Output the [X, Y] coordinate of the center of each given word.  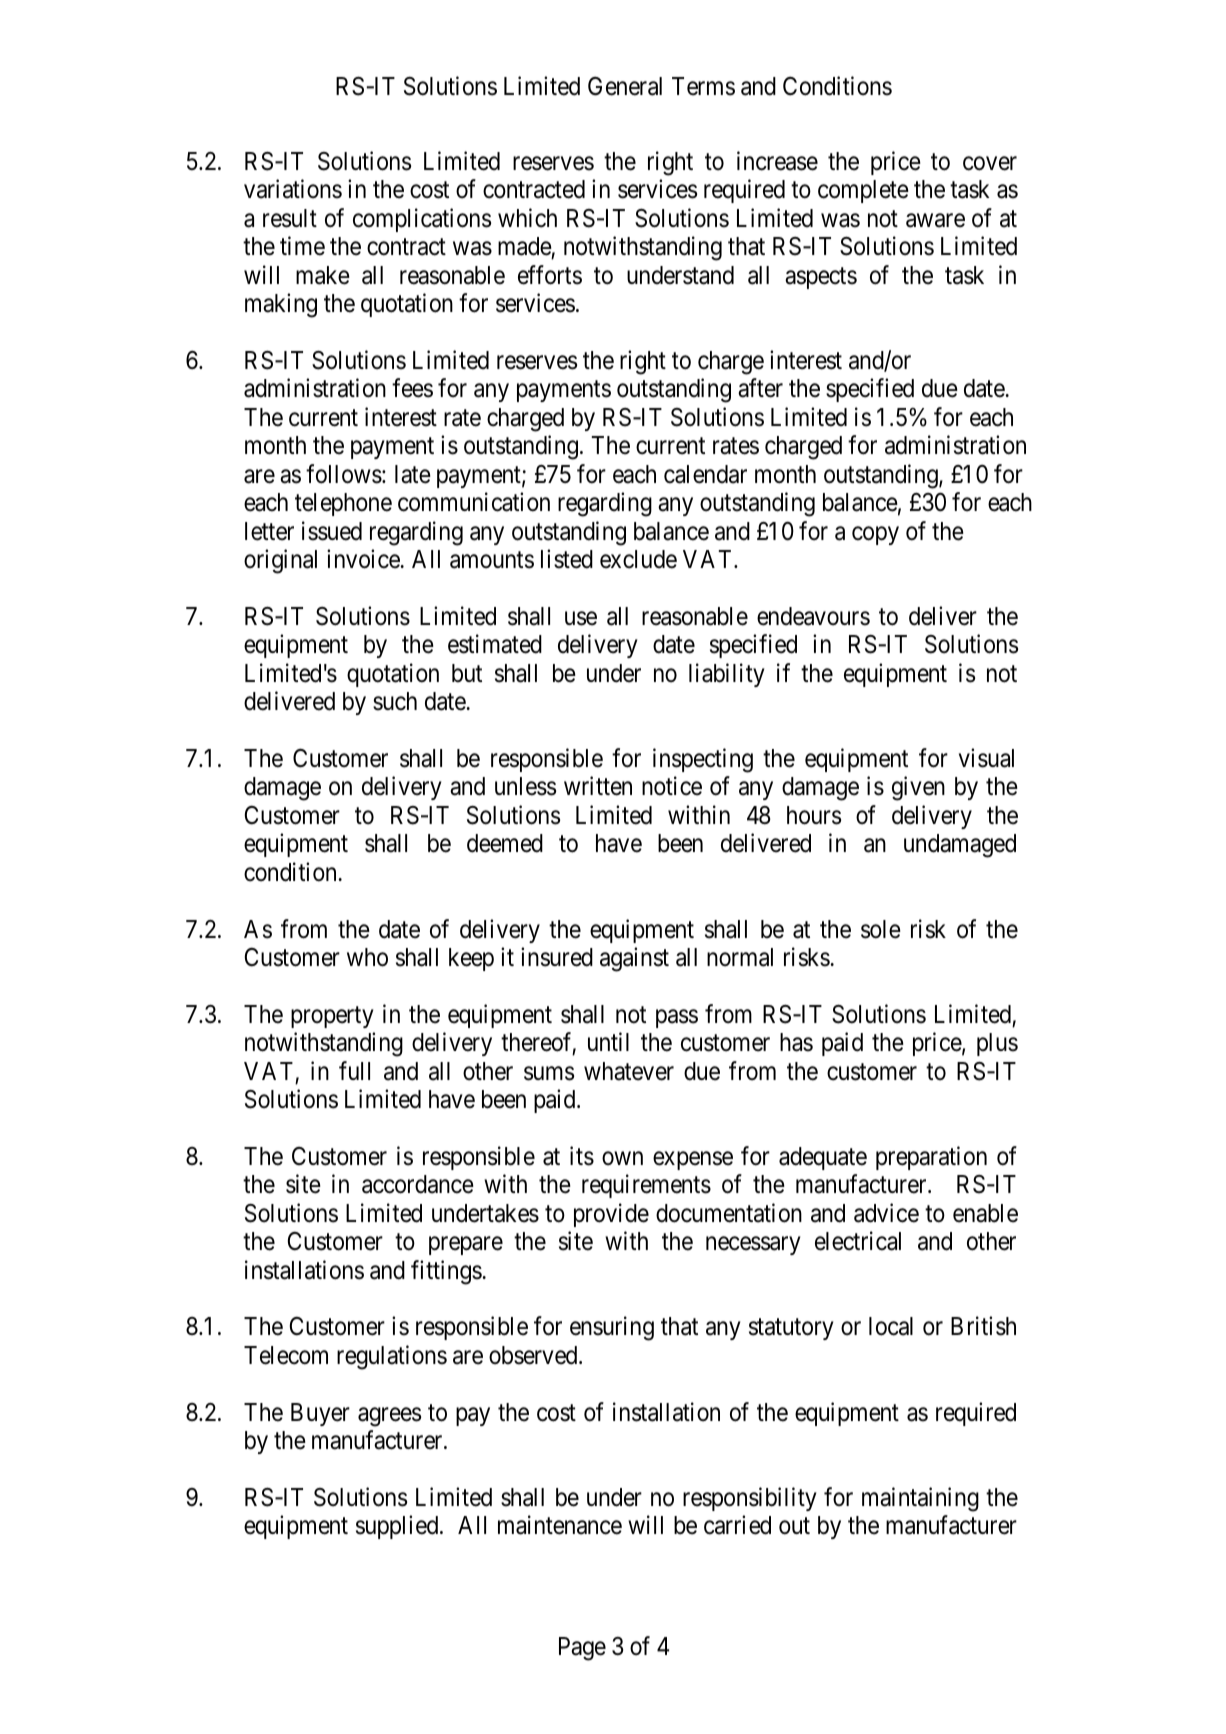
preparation [931, 1158]
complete [863, 191]
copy [875, 535]
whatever [629, 1071]
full [354, 1070]
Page [582, 1649]
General [625, 86]
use [581, 619]
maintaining [920, 1499]
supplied [398, 1527]
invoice [364, 559]
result [290, 218]
